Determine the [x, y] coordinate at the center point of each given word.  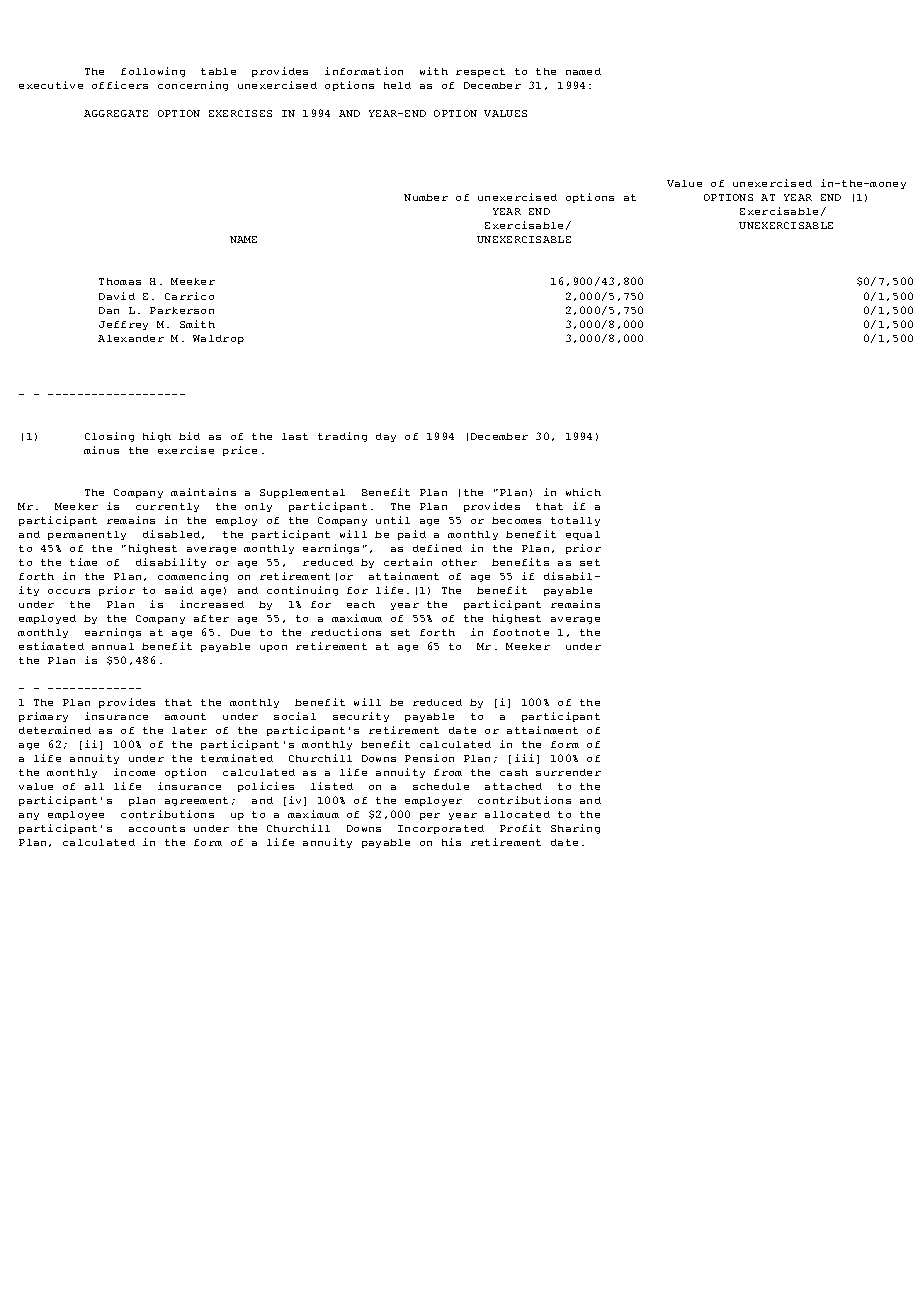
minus [101, 450]
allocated [517, 814]
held [397, 85]
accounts [157, 828]
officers [120, 85]
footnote [521, 632]
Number [426, 197]
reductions [346, 632]
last [295, 436]
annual [113, 646]
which [583, 492]
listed [332, 786]
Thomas [120, 281]
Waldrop [218, 339]
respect [480, 72]
